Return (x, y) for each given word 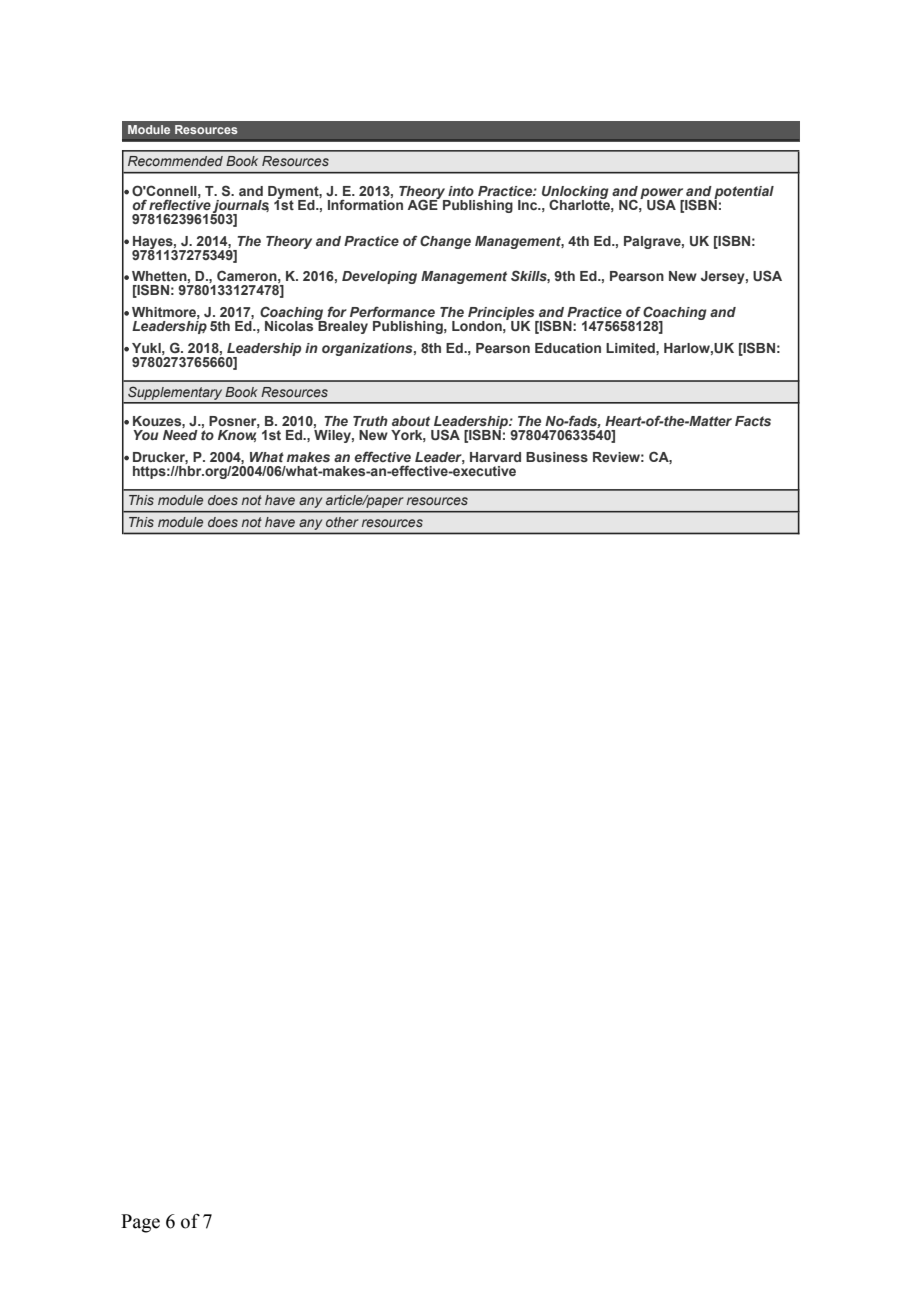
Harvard (495, 457)
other (342, 522)
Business (557, 457)
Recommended (175, 161)
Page (140, 1223)
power (662, 194)
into (461, 191)
